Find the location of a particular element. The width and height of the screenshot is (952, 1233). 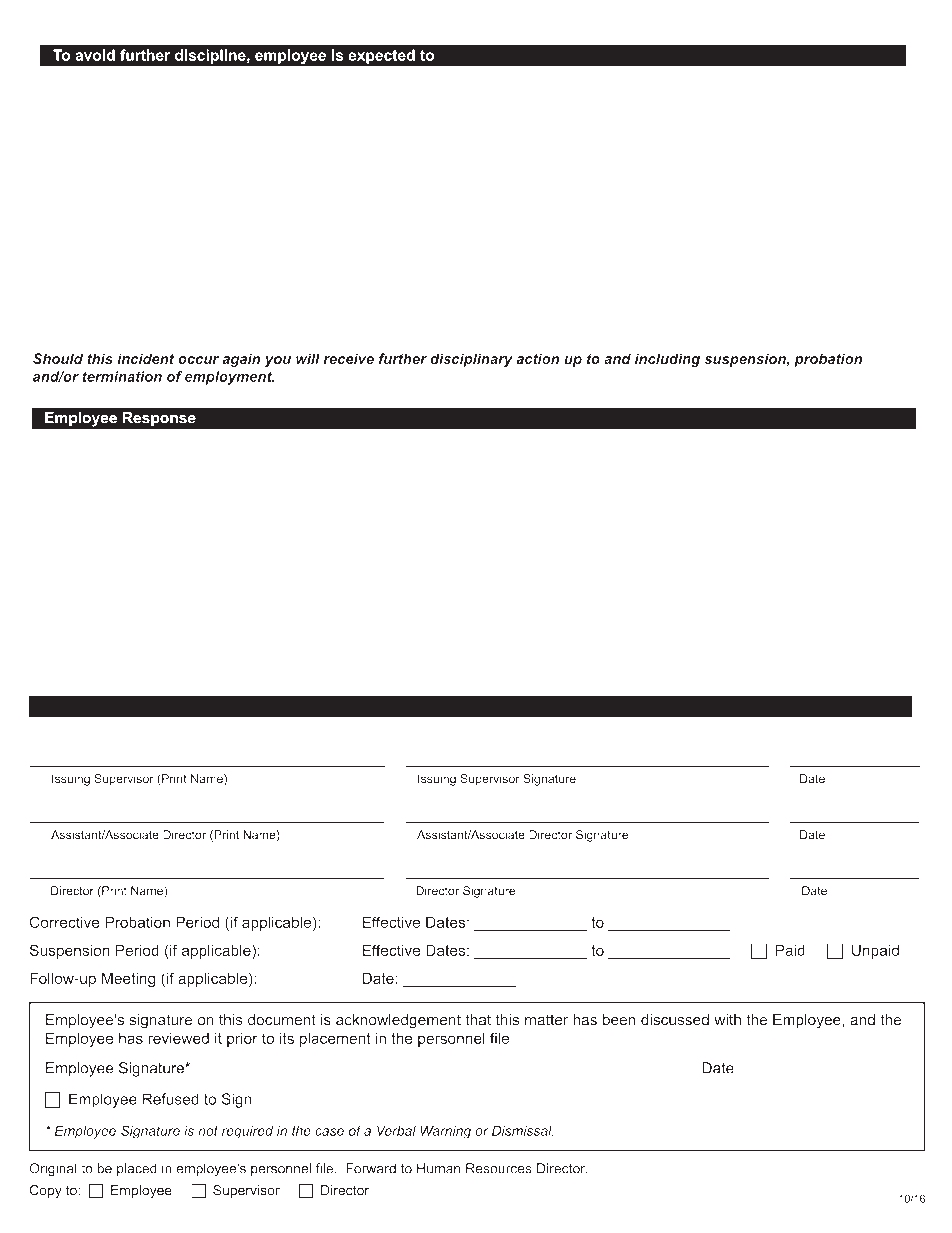

Forward is located at coordinates (371, 1168).
